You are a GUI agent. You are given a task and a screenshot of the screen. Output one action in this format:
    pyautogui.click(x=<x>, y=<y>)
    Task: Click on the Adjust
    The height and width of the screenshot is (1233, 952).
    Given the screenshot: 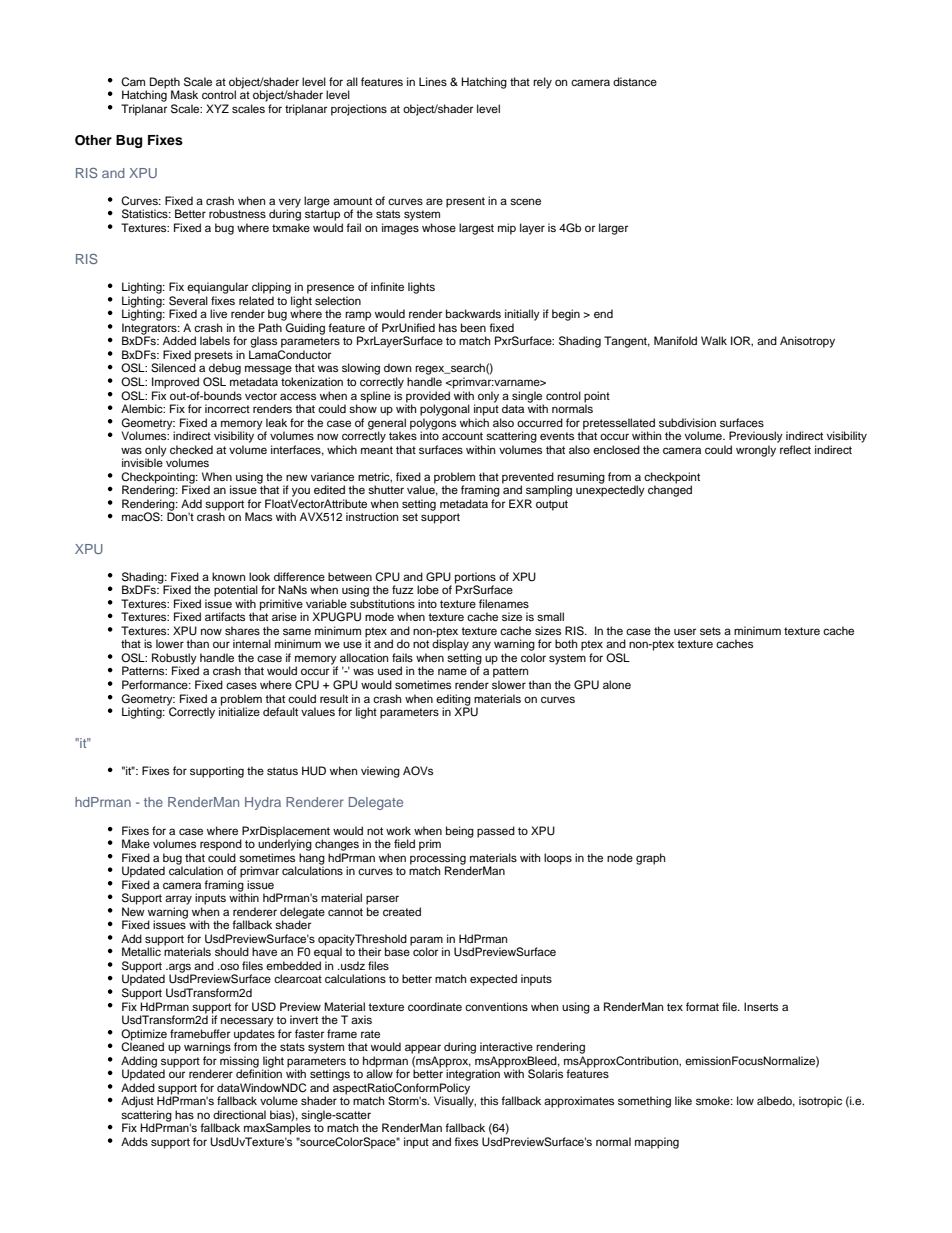 What is the action you would take?
    pyautogui.click(x=137, y=1102)
